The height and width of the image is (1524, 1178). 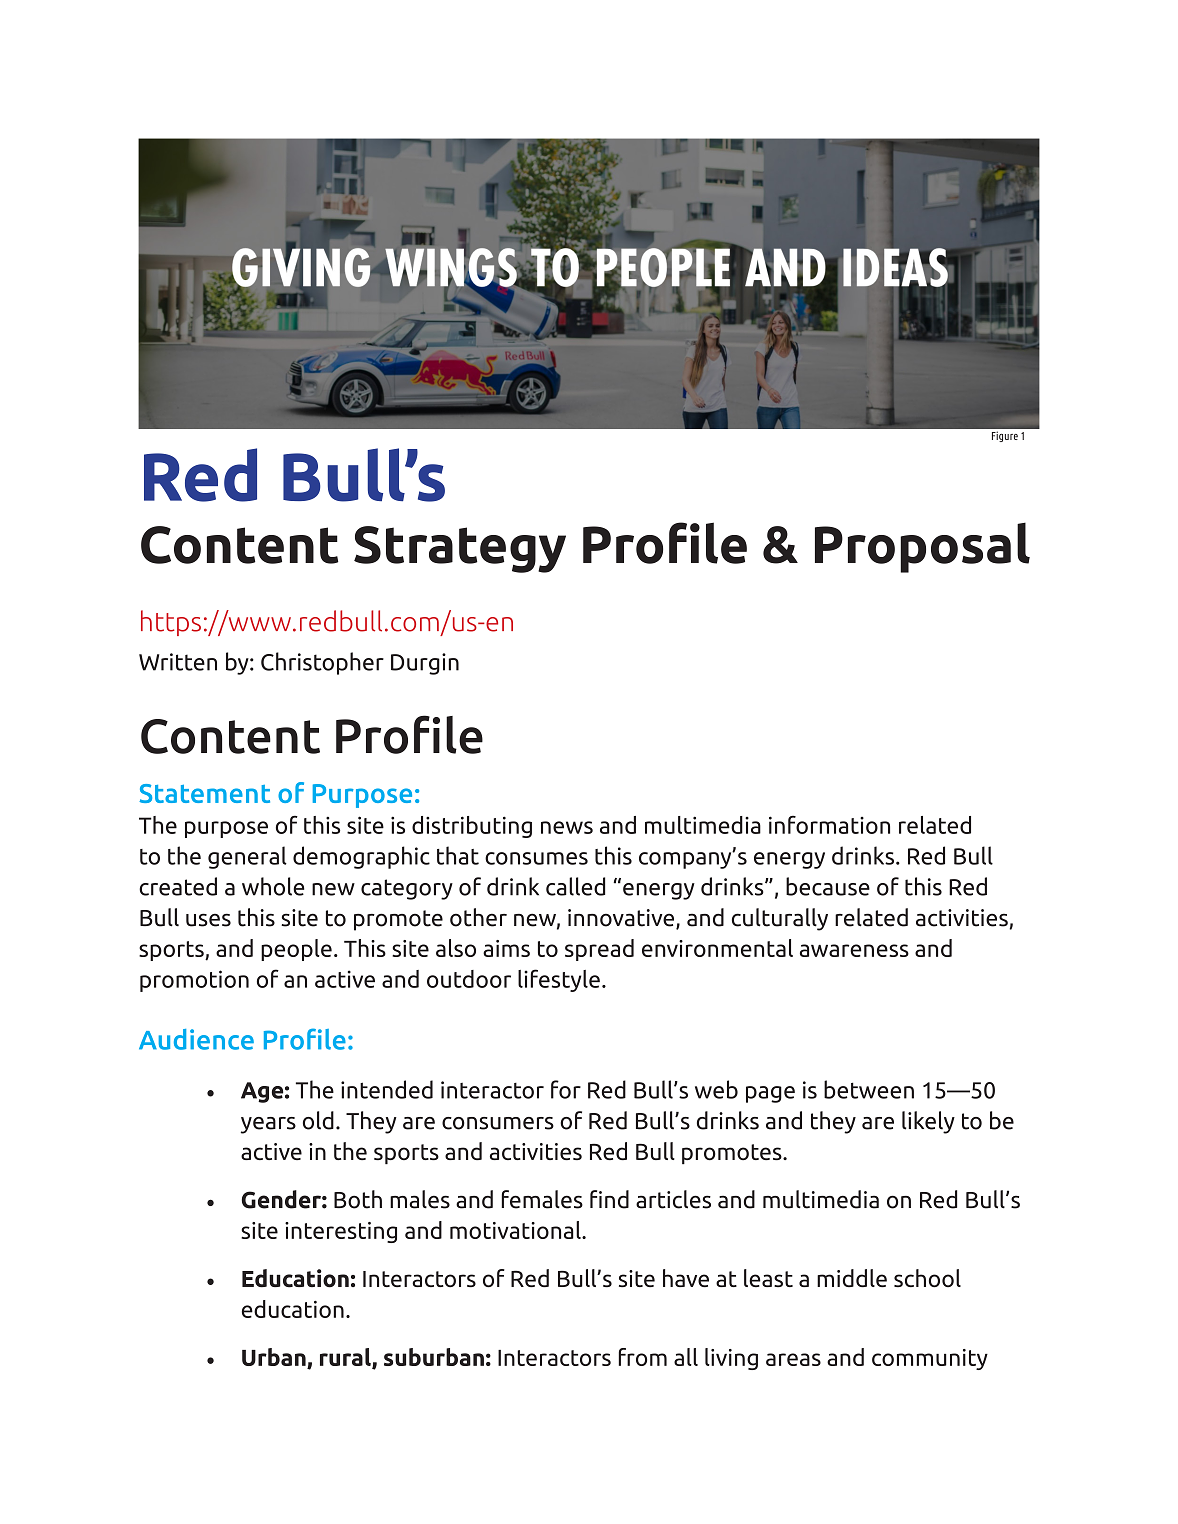 What do you see at coordinates (322, 663) in the image?
I see `Christopher` at bounding box center [322, 663].
